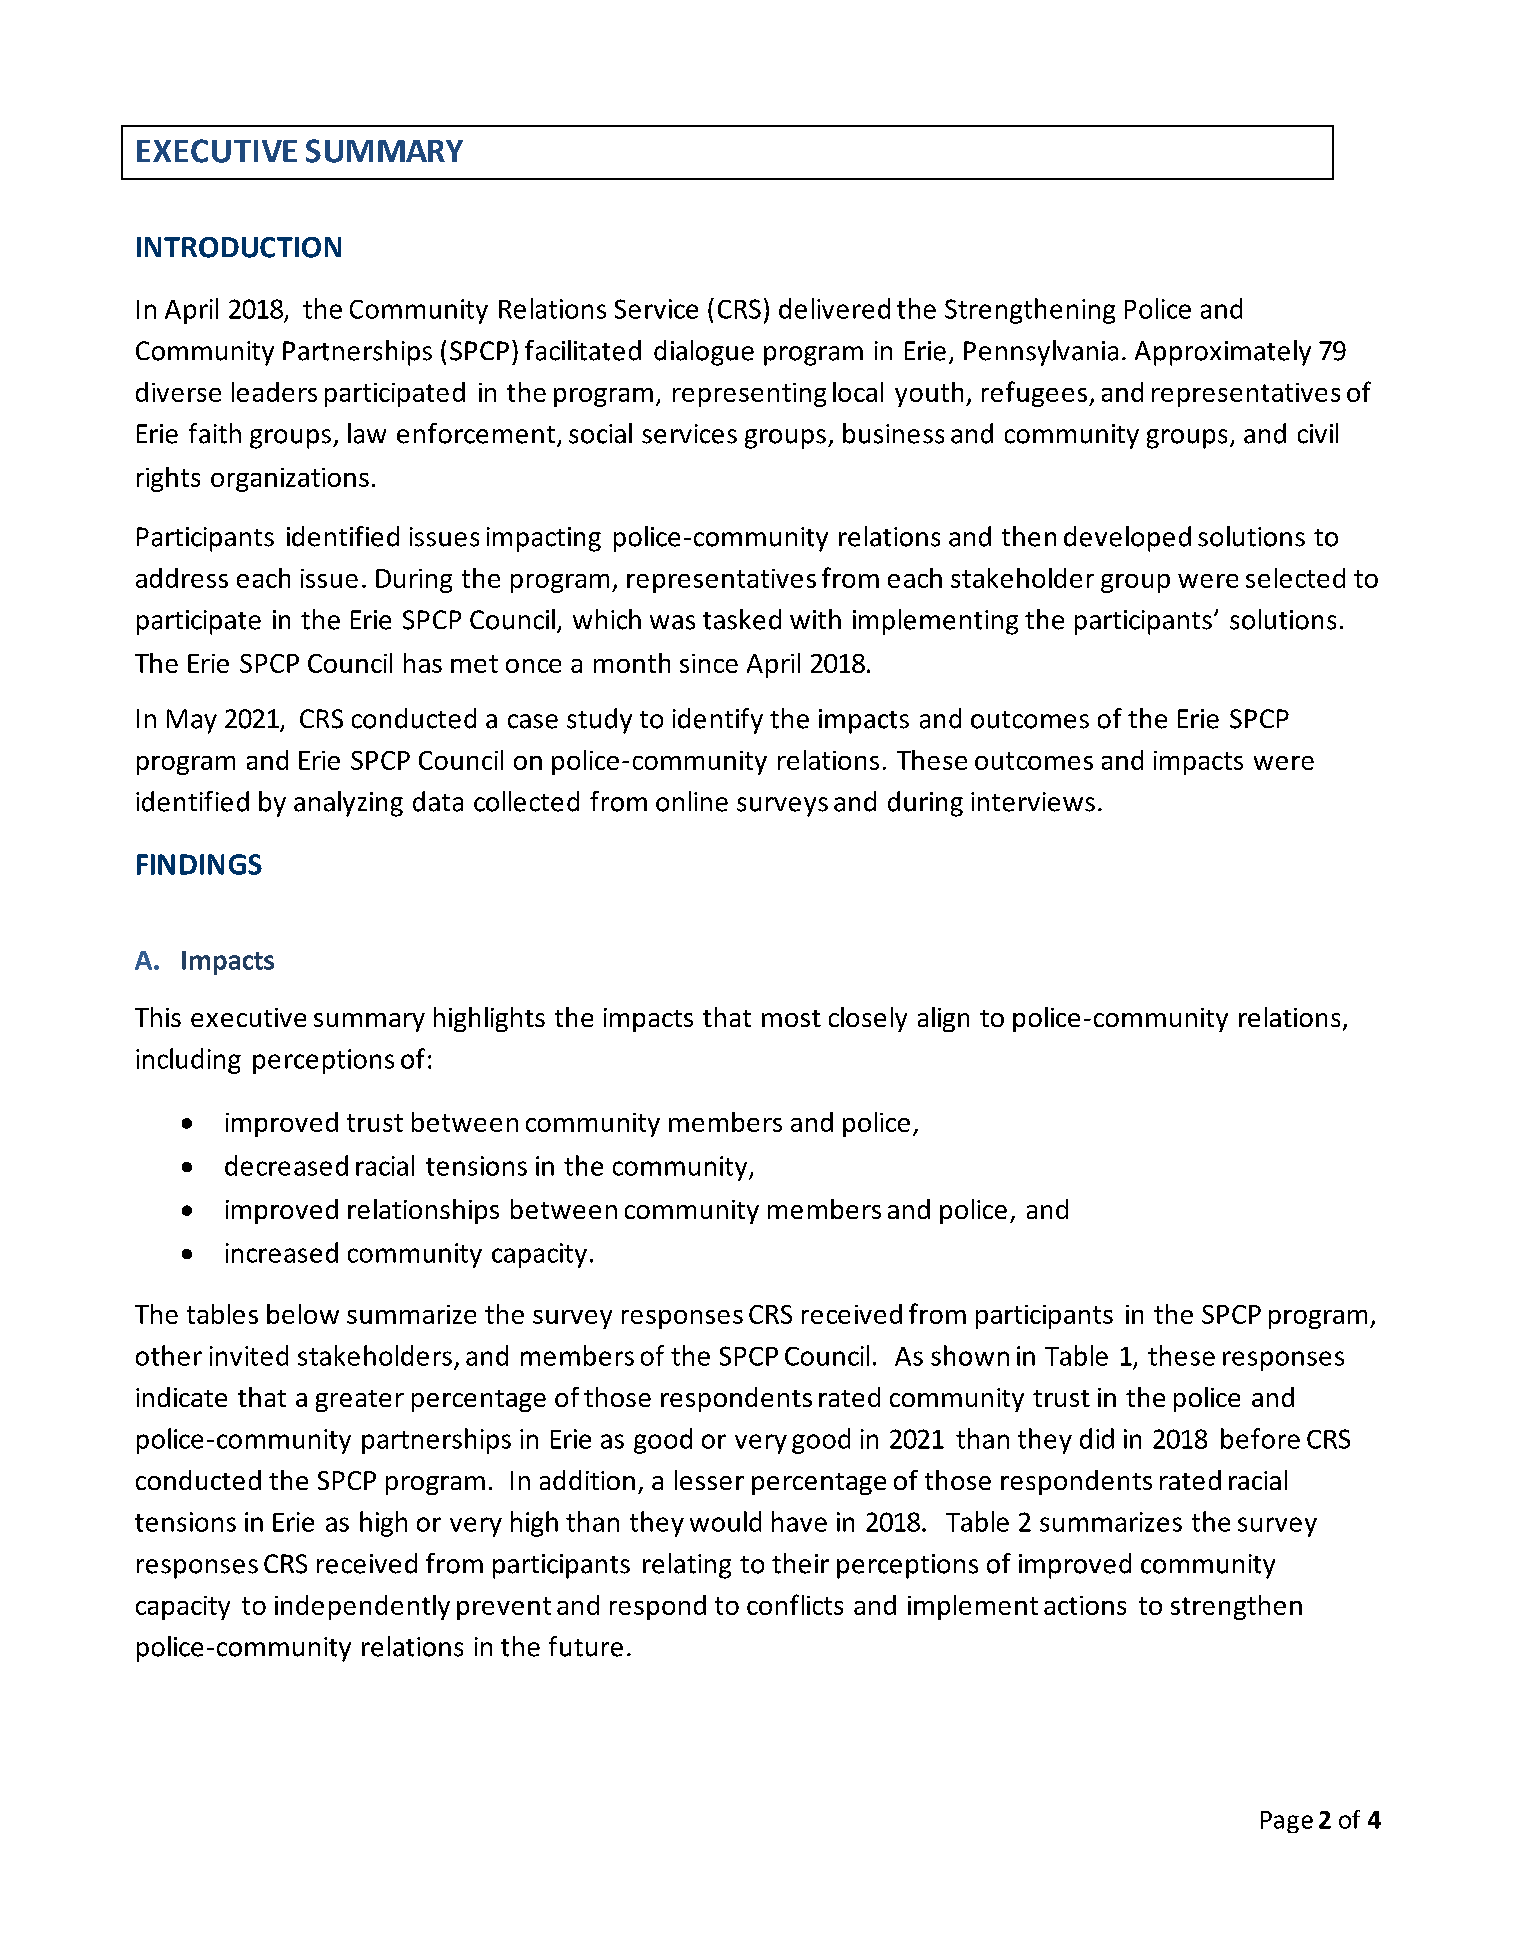 Image resolution: width=1514 pixels, height=1959 pixels. What do you see at coordinates (362, 1607) in the screenshot?
I see `independently` at bounding box center [362, 1607].
